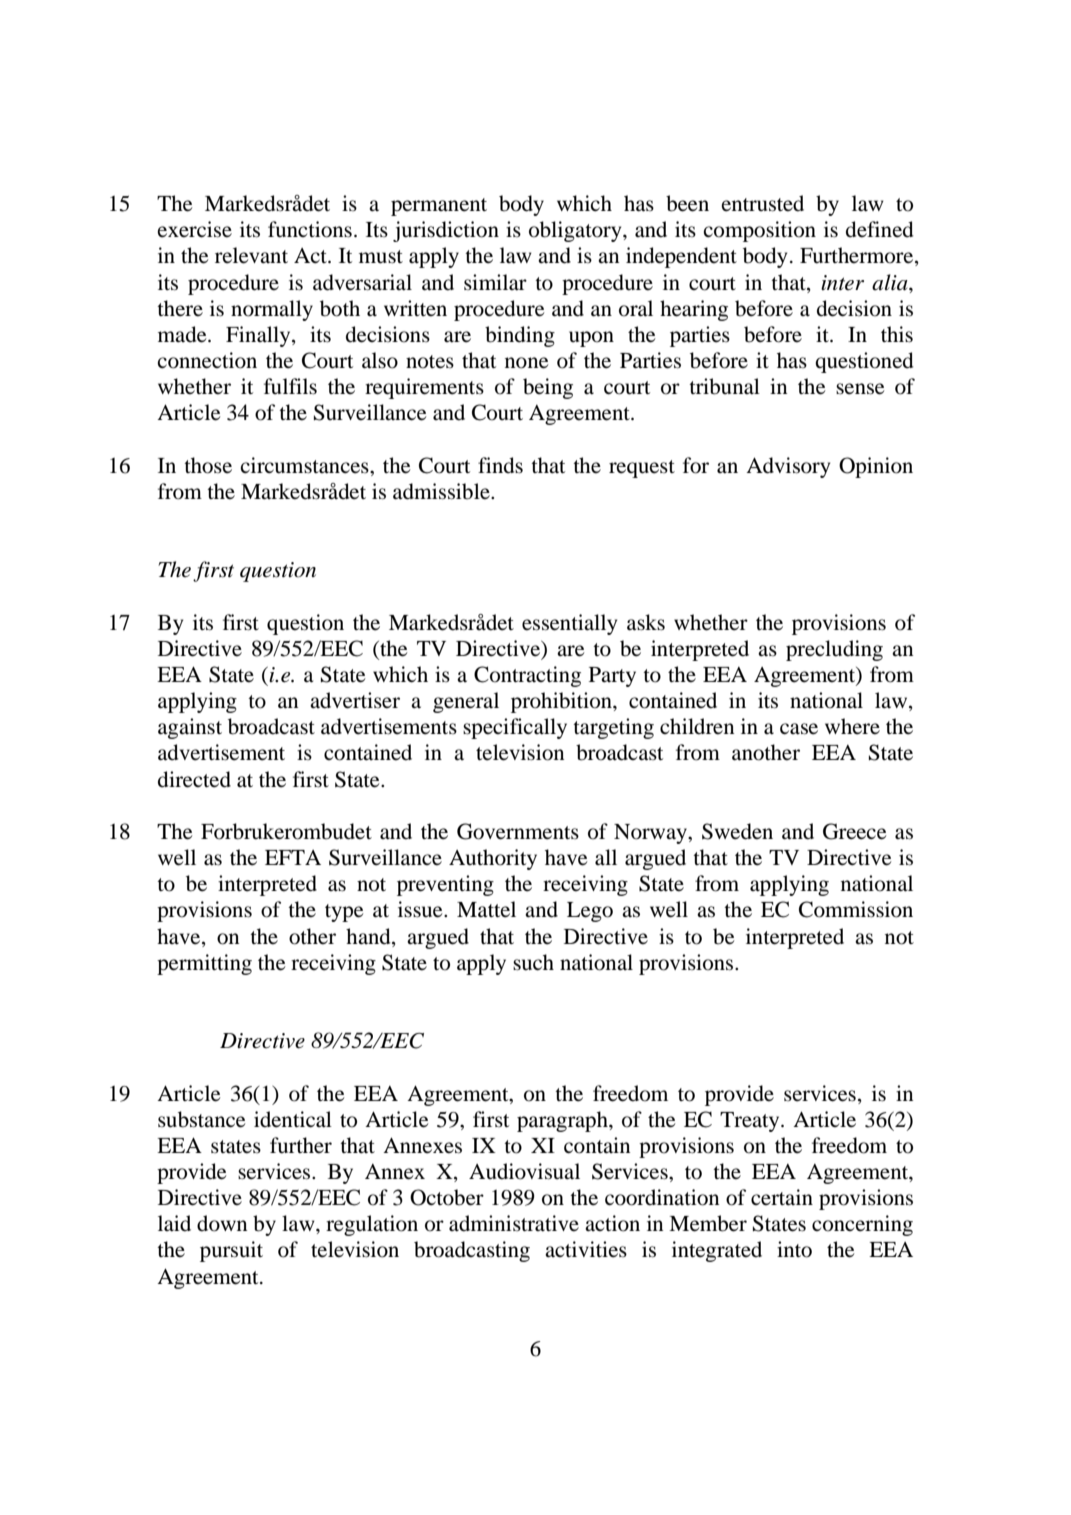 This screenshot has width=1071, height=1515. Describe the element at coordinates (533, 962) in the screenshot. I see `such` at that location.
